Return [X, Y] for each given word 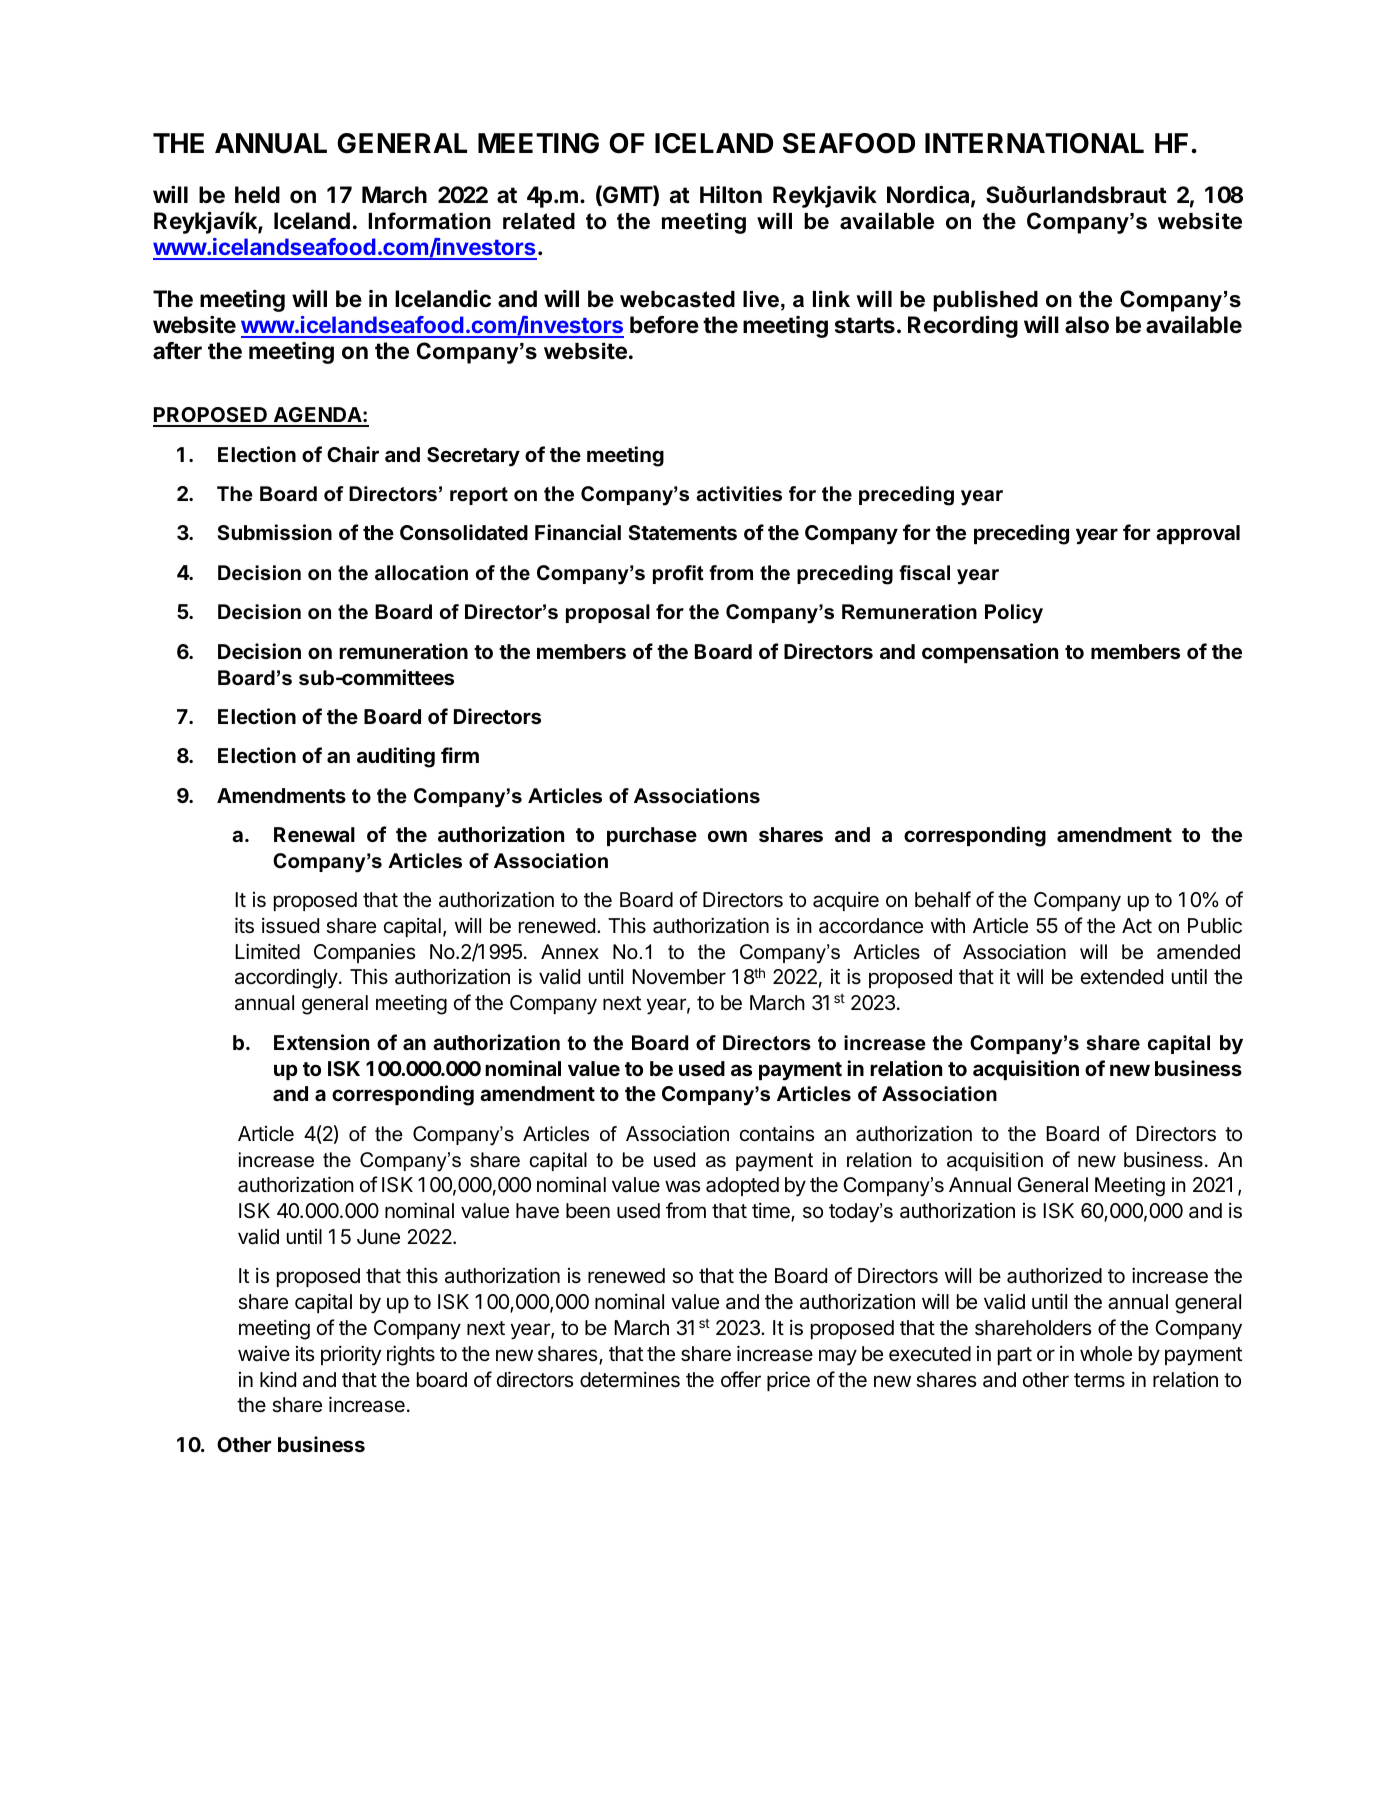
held [257, 195]
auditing [396, 757]
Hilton [731, 194]
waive [264, 1353]
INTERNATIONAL [1034, 143]
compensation [990, 653]
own [727, 836]
